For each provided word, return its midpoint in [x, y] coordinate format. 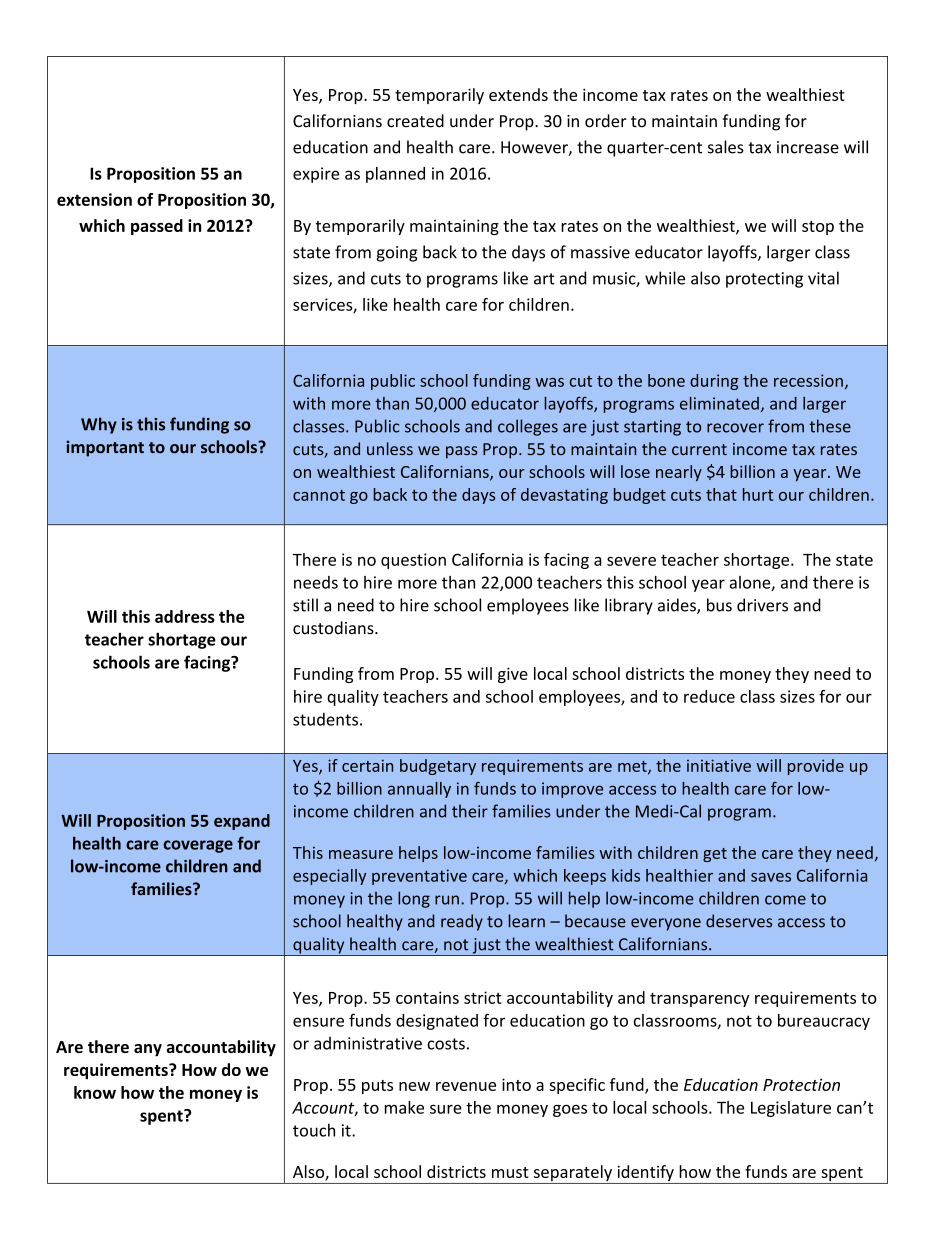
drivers [762, 605]
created [415, 121]
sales [726, 147]
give [513, 675]
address [185, 616]
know [95, 1092]
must [510, 1172]
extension [94, 199]
